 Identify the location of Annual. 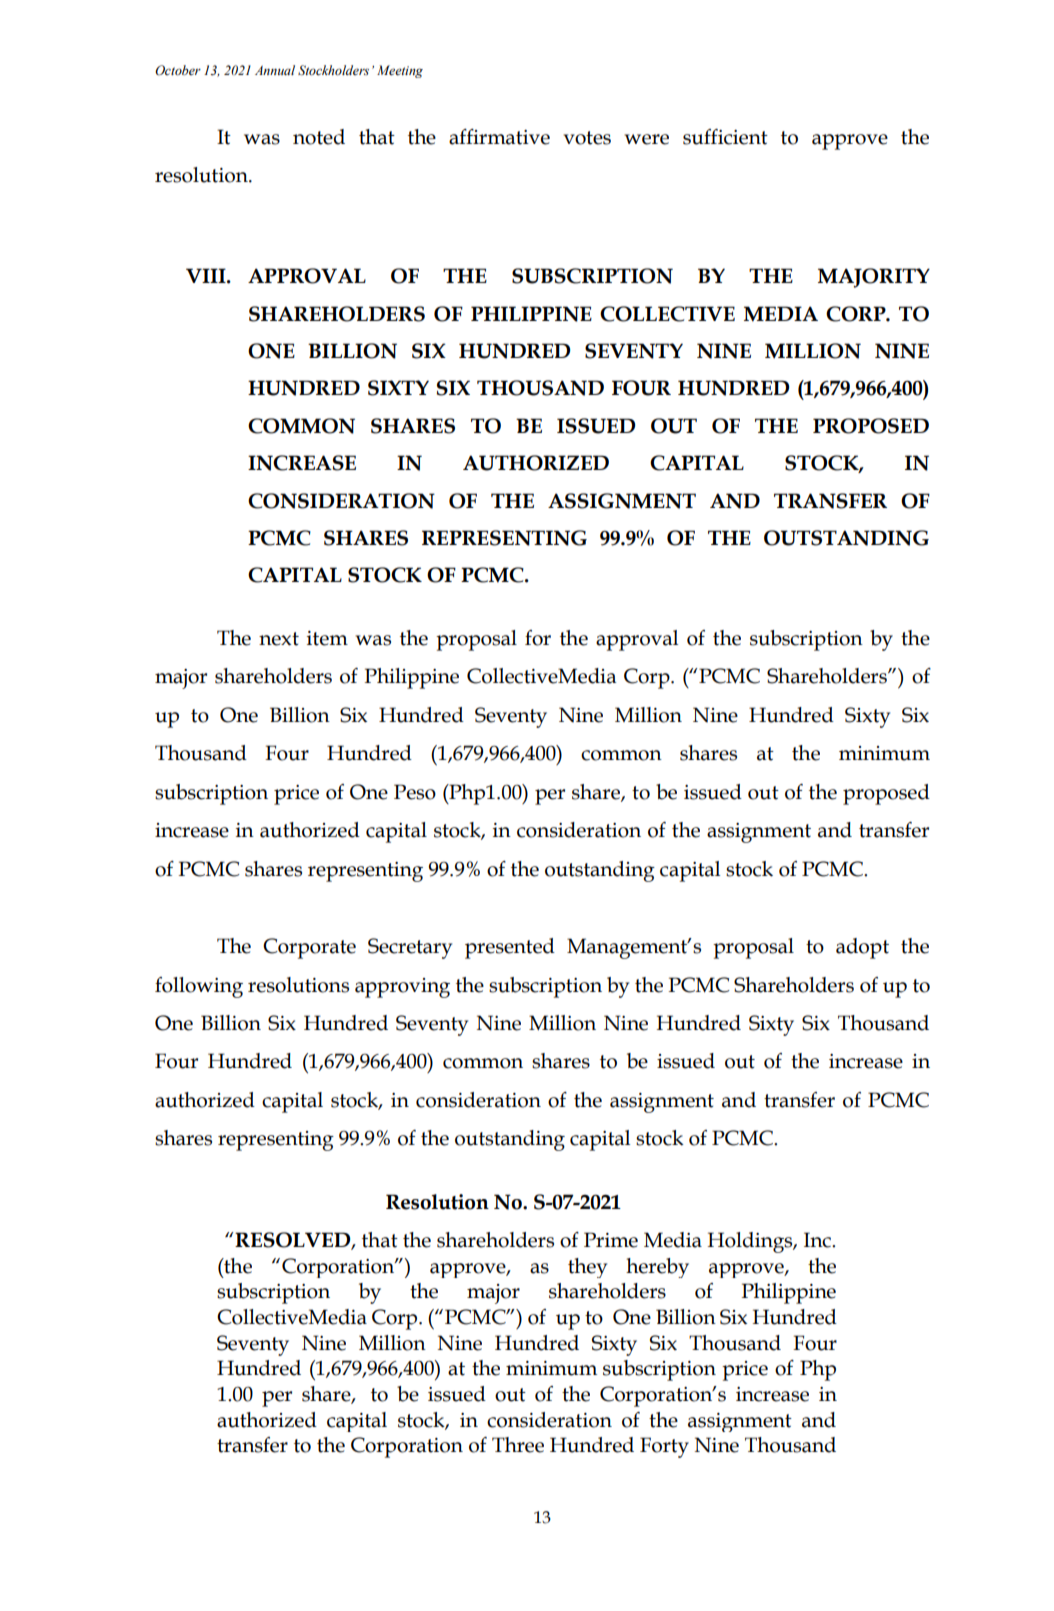
(275, 70).
